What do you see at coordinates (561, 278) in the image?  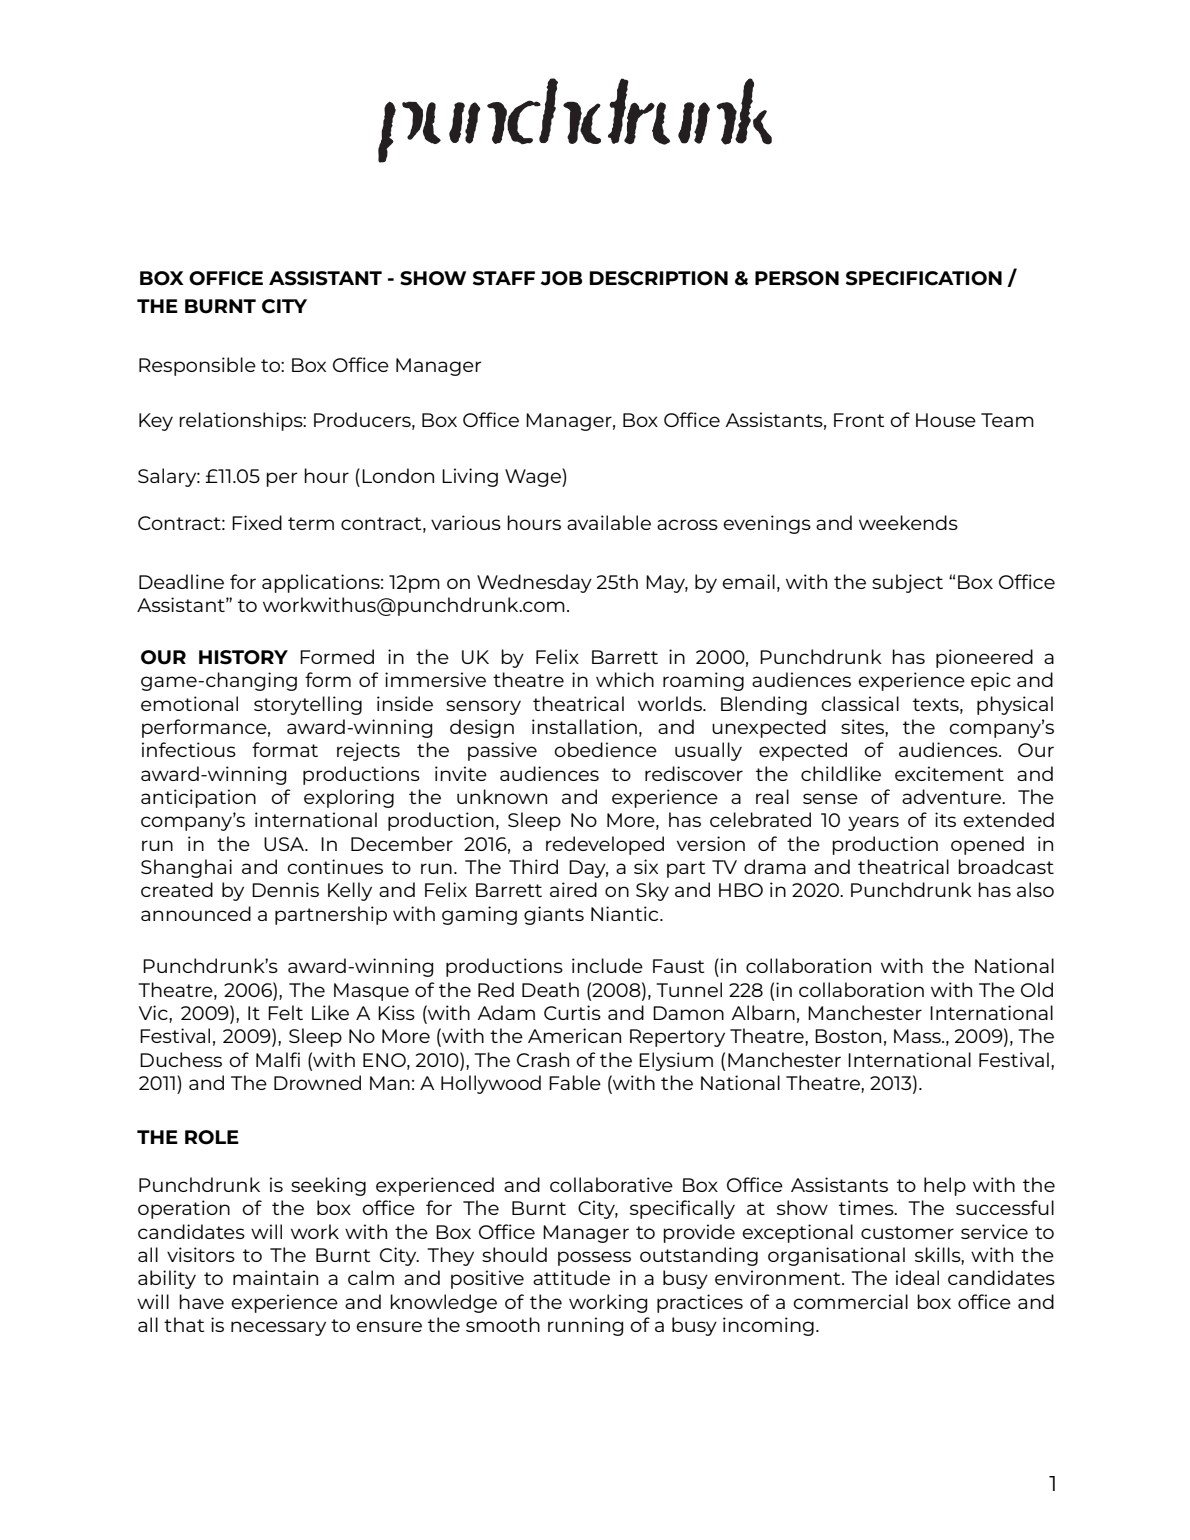 I see `JOB` at bounding box center [561, 278].
